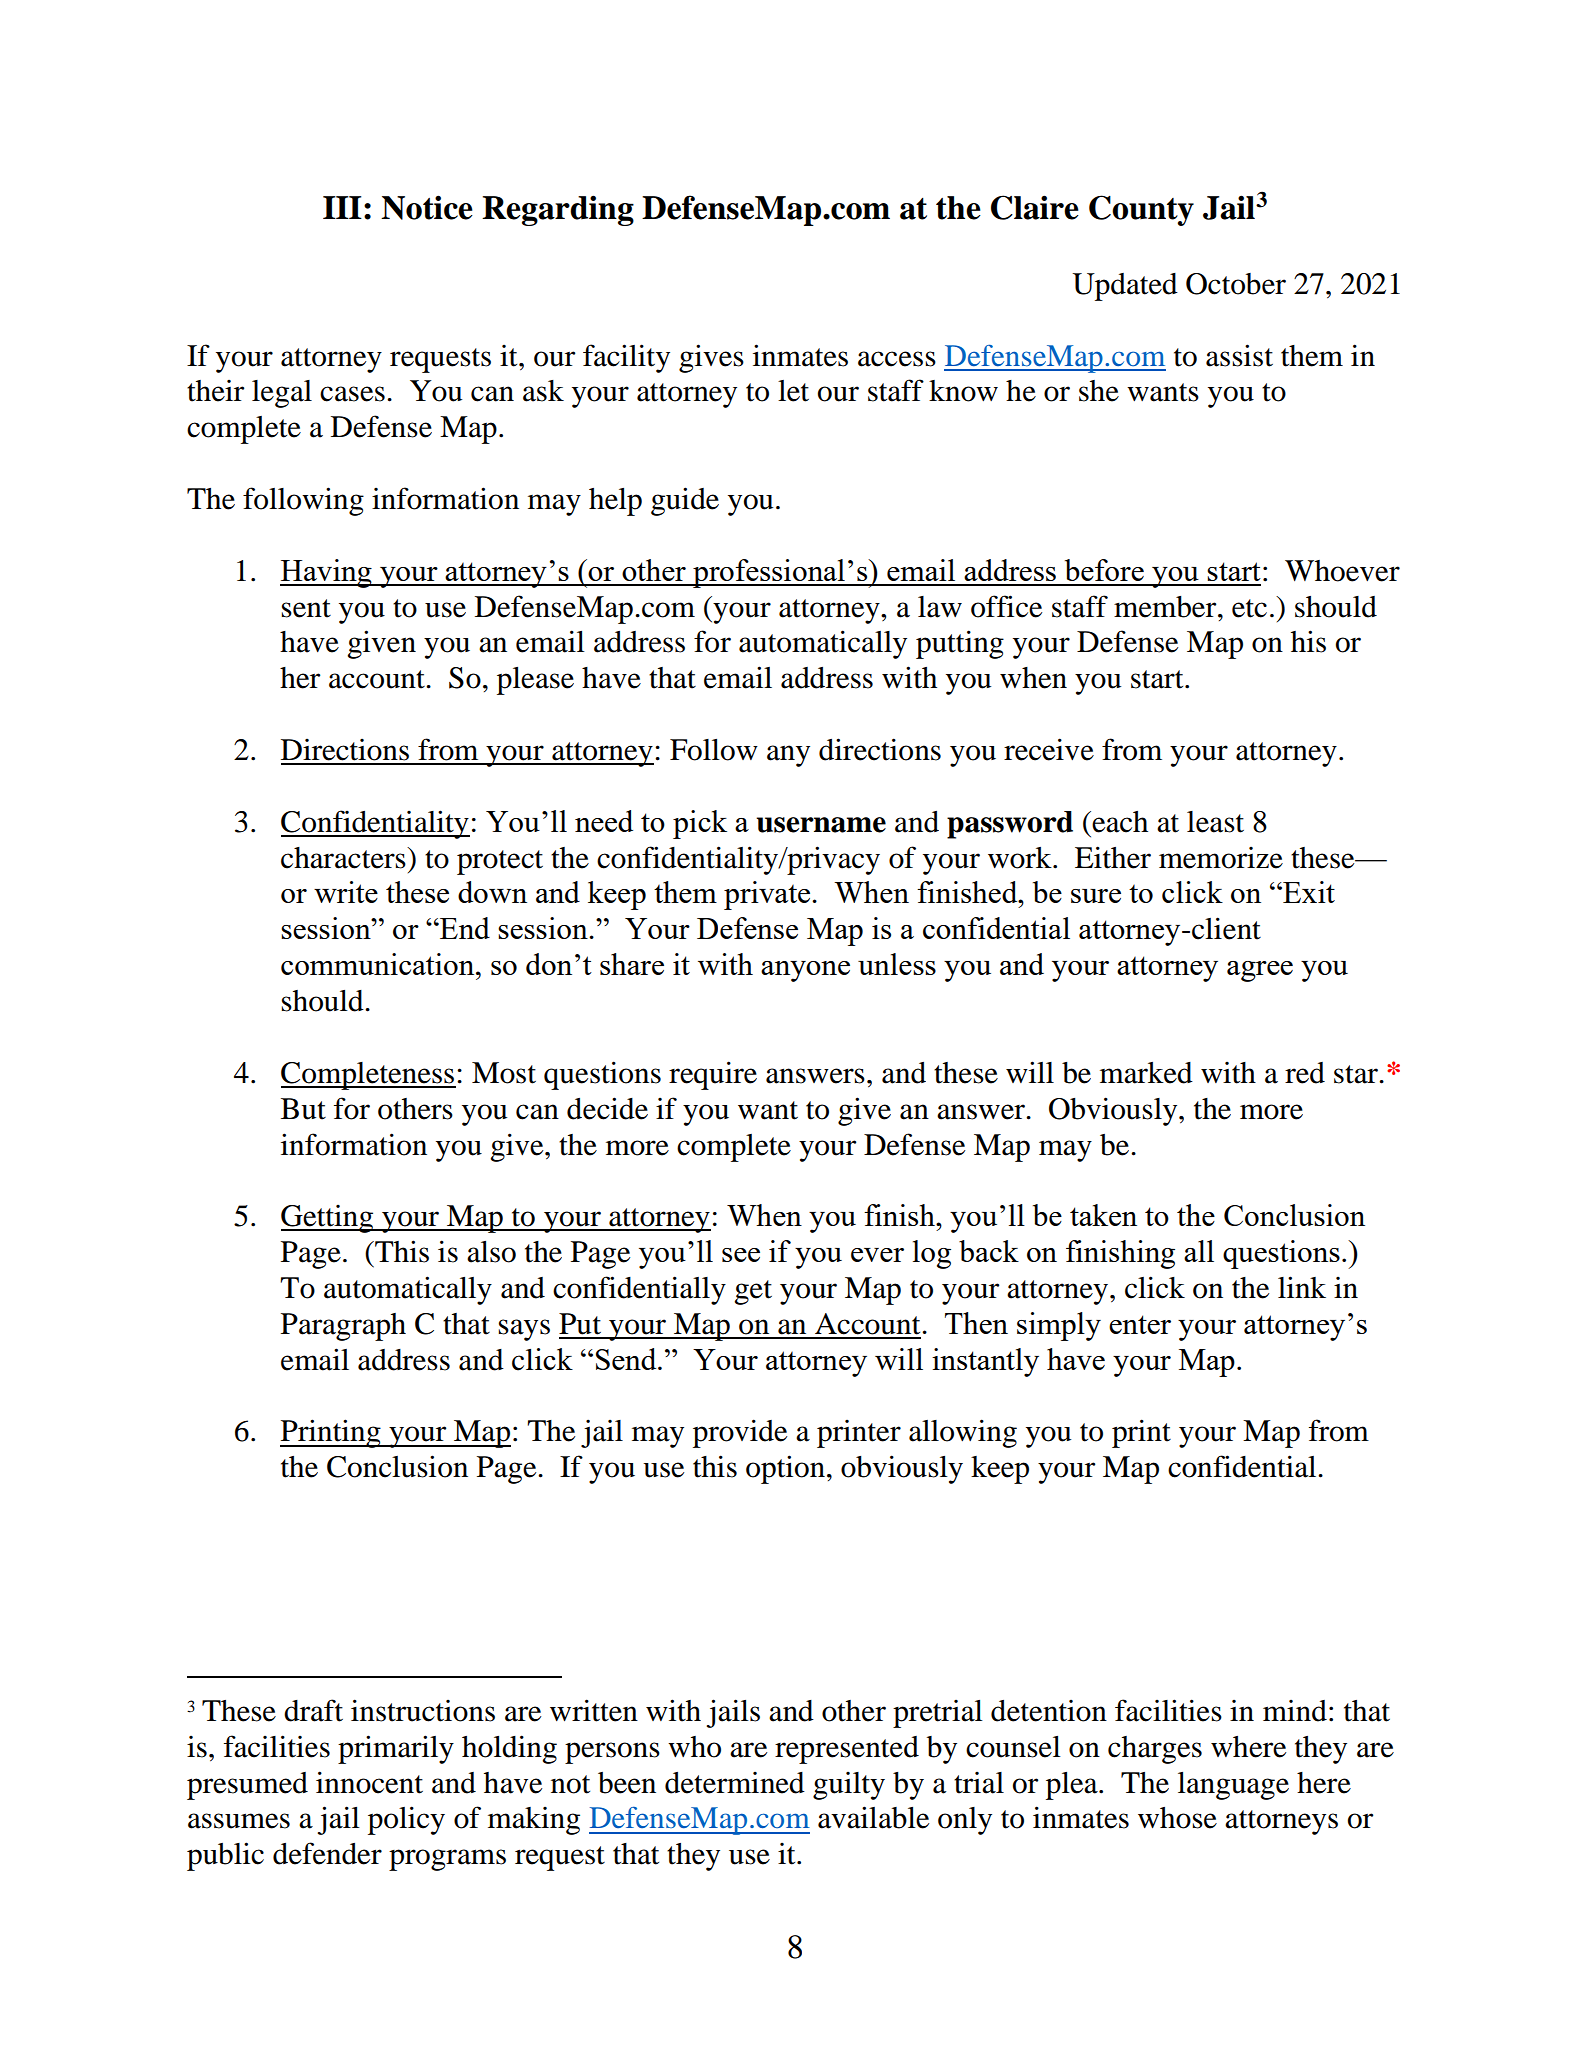  I want to click on innocent, so click(369, 1782).
